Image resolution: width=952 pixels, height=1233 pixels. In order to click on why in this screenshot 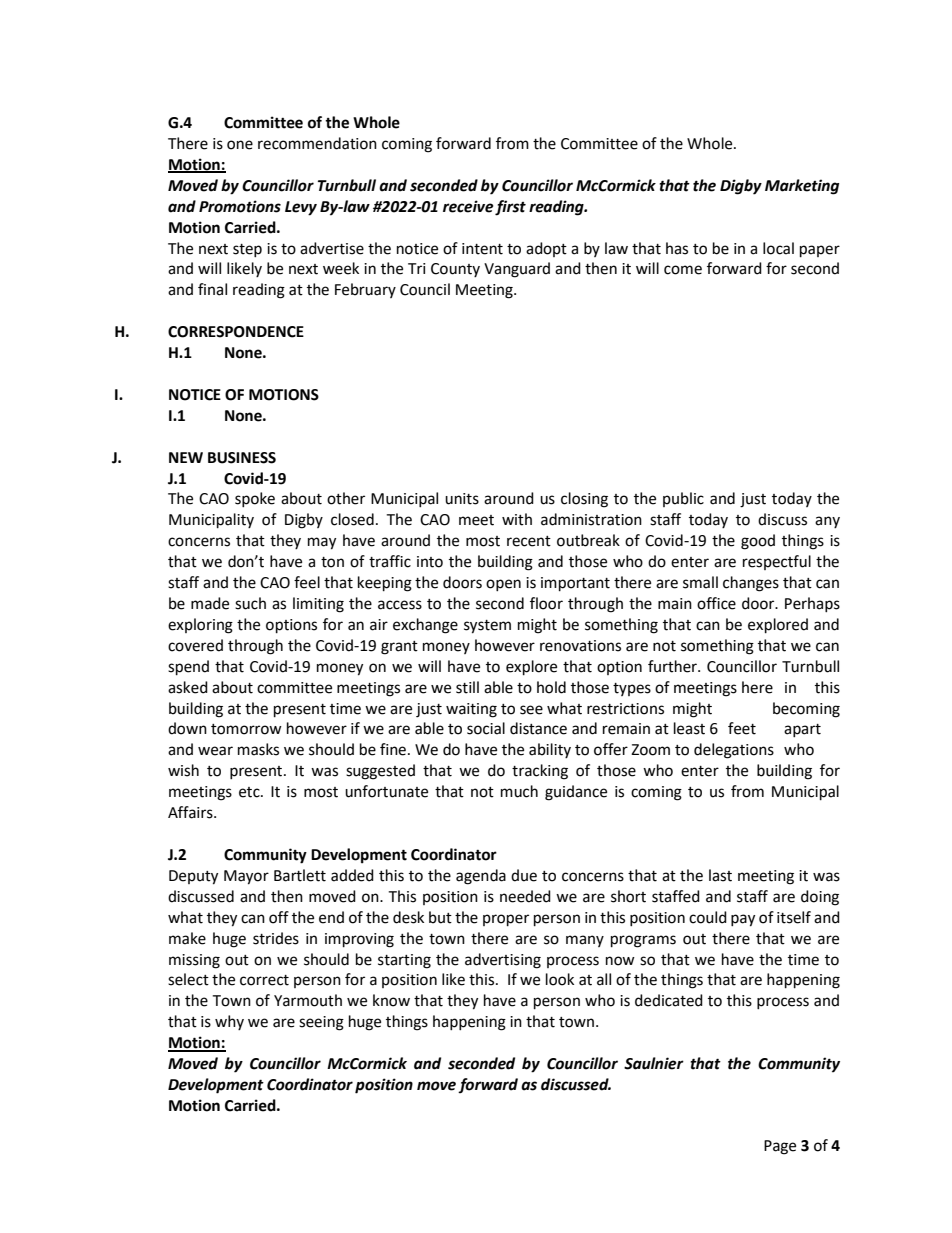, I will do `click(229, 1022)`.
